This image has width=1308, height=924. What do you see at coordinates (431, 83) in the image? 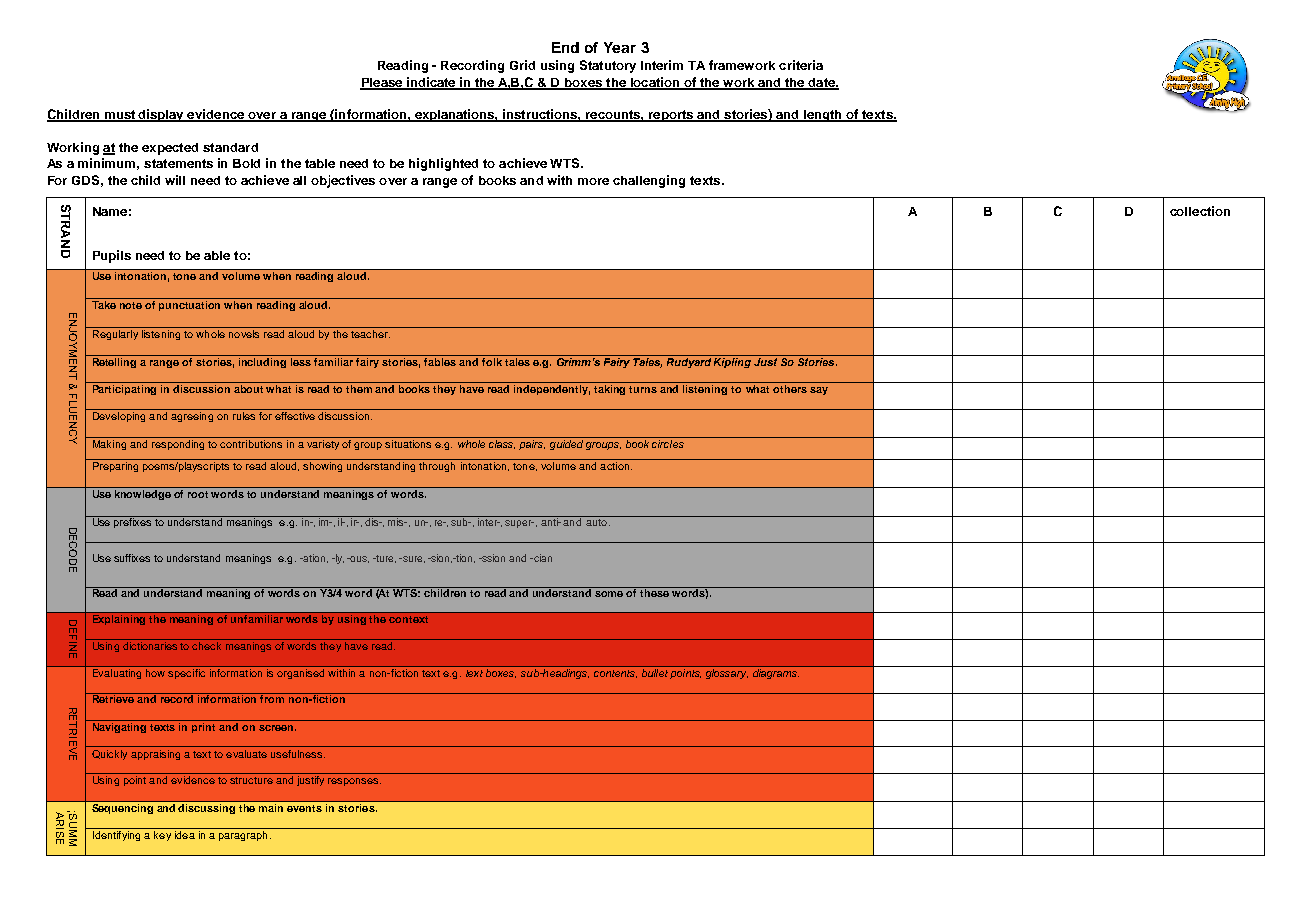
I see `indicate` at bounding box center [431, 83].
